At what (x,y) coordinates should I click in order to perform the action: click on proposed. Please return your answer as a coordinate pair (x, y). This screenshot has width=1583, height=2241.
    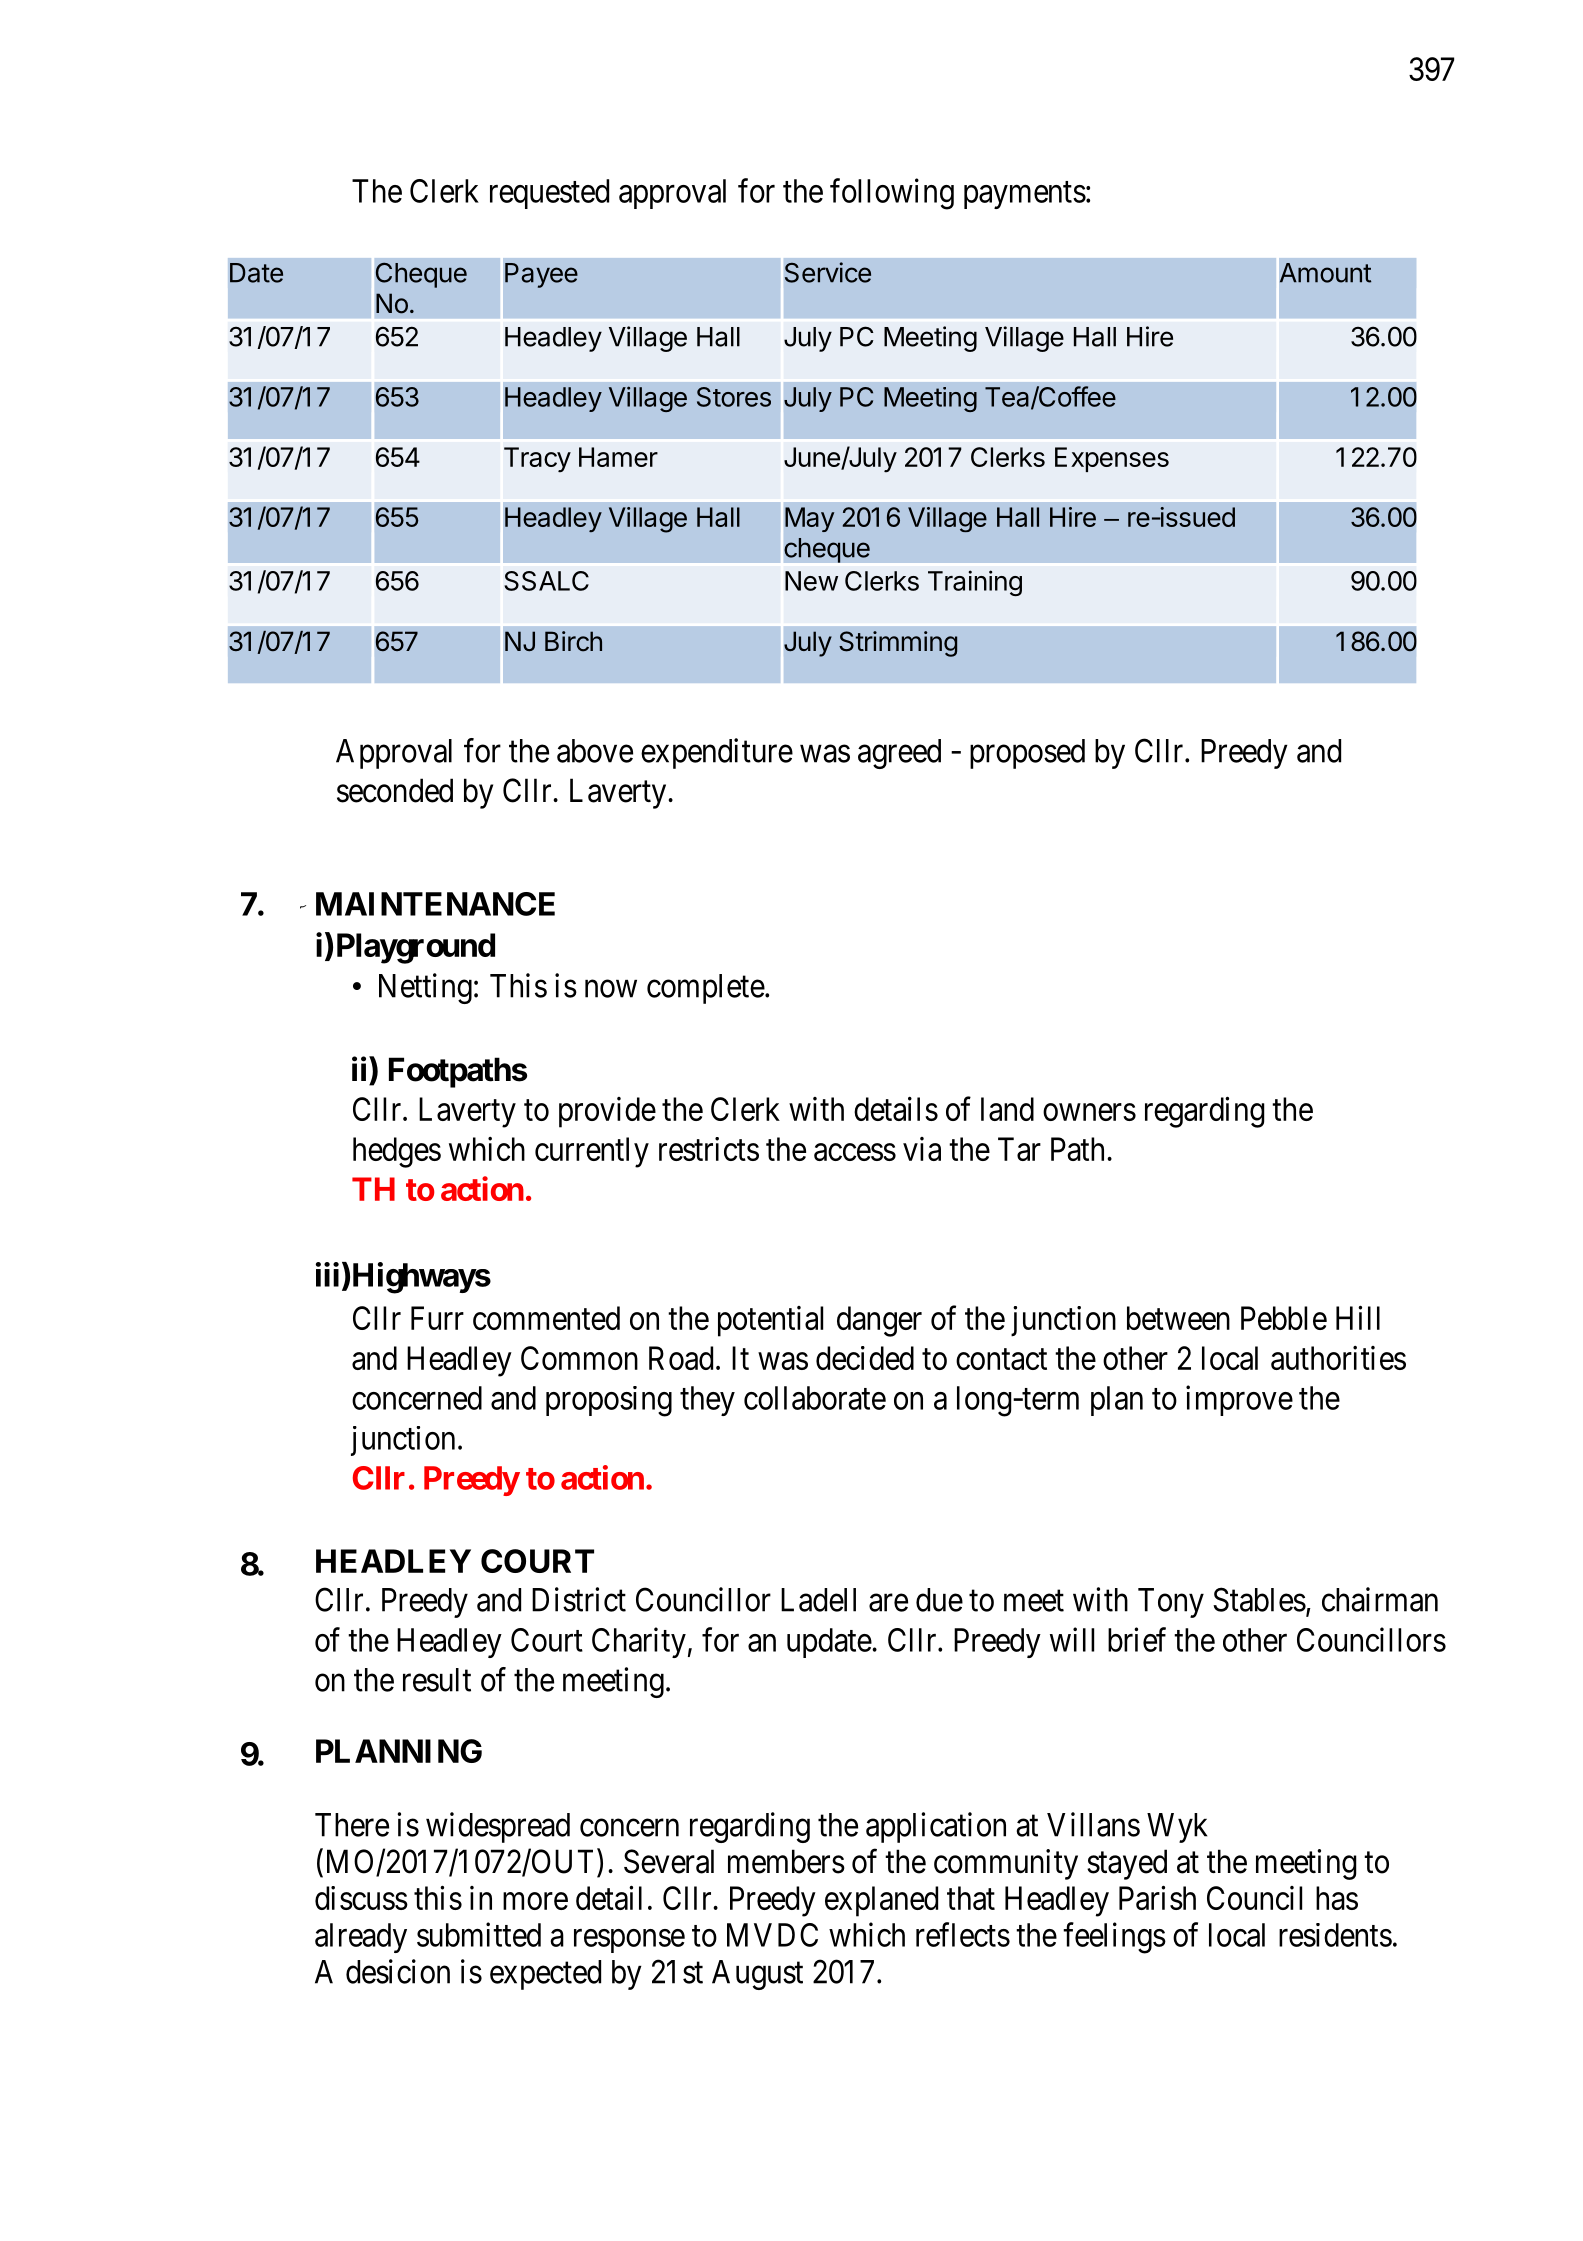
    Looking at the image, I should click on (1027, 754).
